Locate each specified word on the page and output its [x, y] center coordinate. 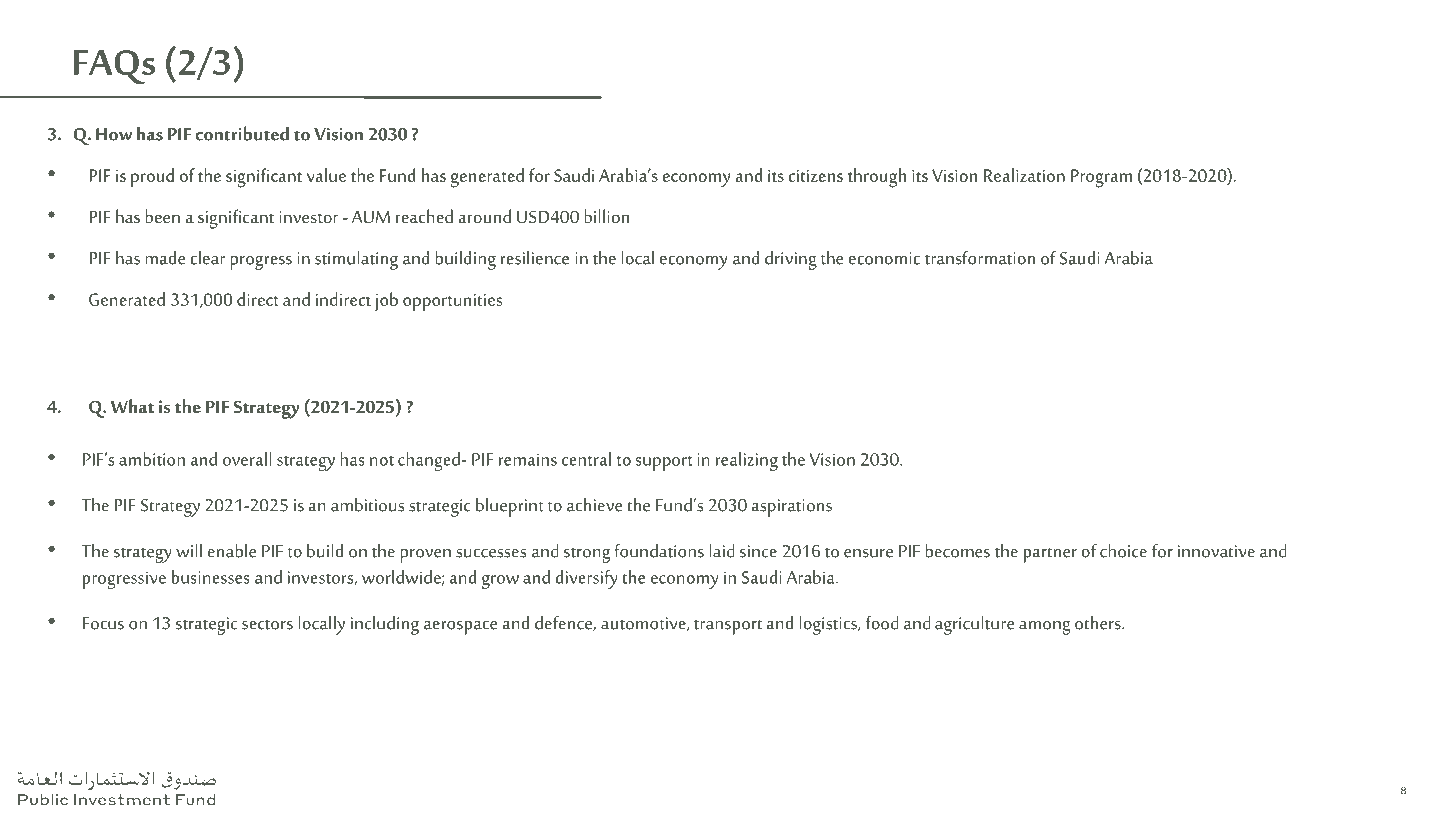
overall [247, 459]
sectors [267, 625]
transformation [980, 257]
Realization [1024, 175]
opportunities [452, 302]
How [114, 134]
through [877, 178]
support [664, 463]
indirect [343, 299]
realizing [747, 461]
